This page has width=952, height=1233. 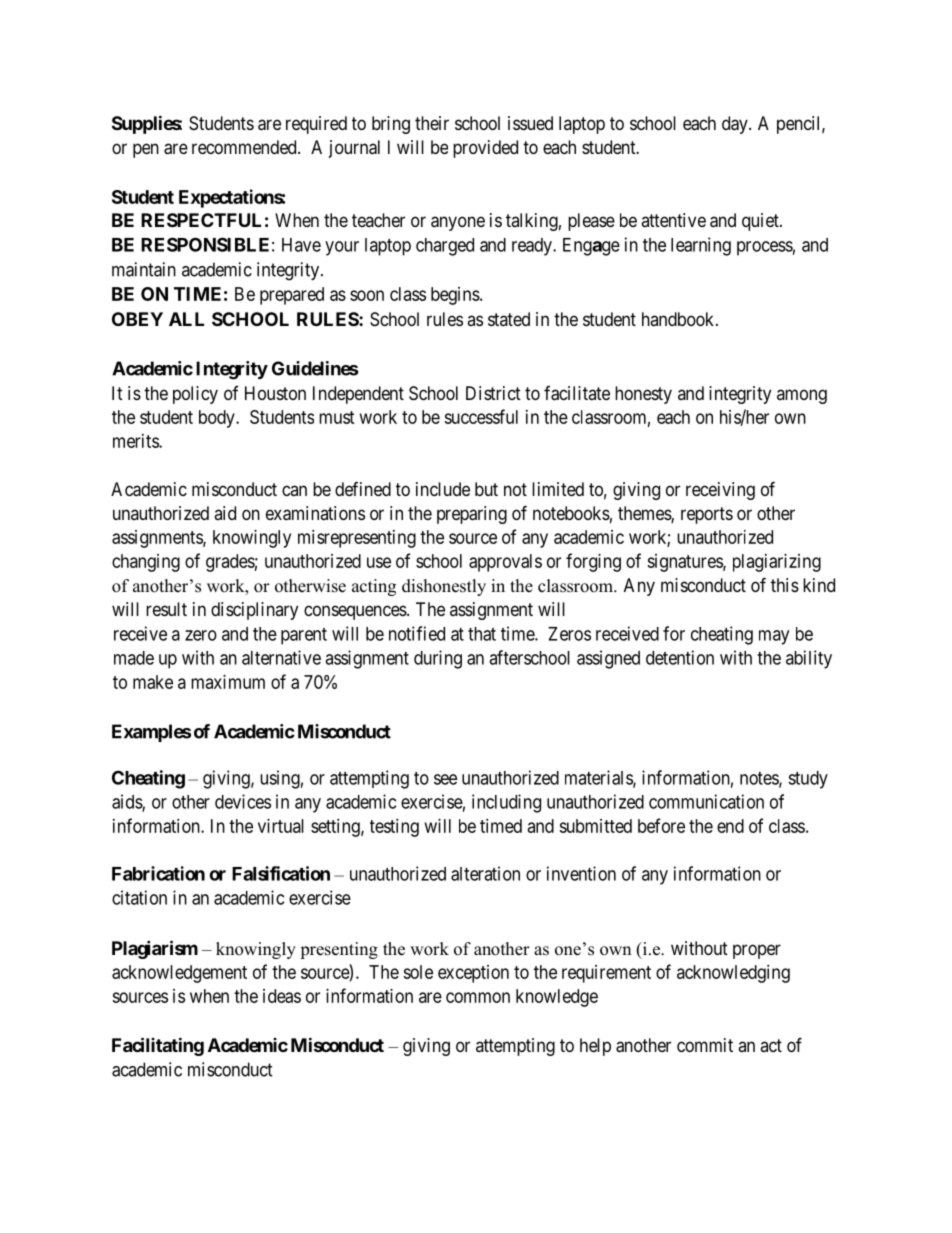 I want to click on ideas, so click(x=282, y=996).
